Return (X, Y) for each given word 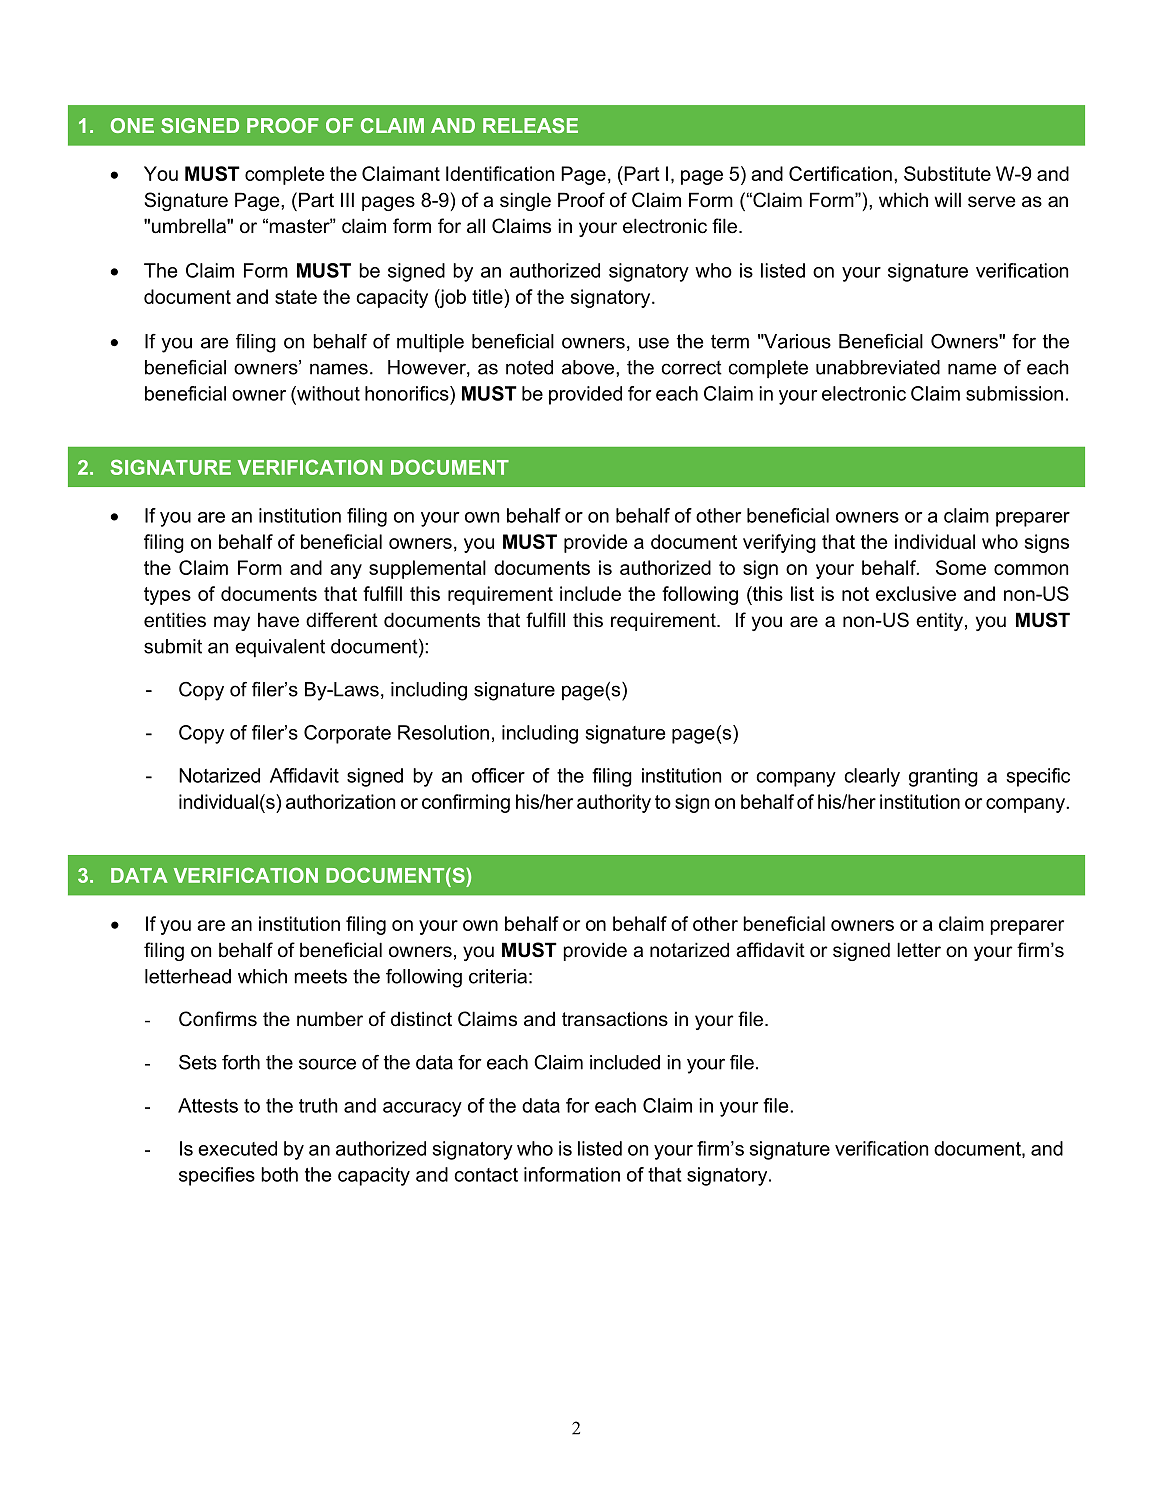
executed (237, 1148)
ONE (132, 125)
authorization (340, 801)
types (167, 596)
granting (943, 777)
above (589, 367)
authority (614, 803)
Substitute (947, 173)
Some (961, 567)
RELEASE (530, 125)
